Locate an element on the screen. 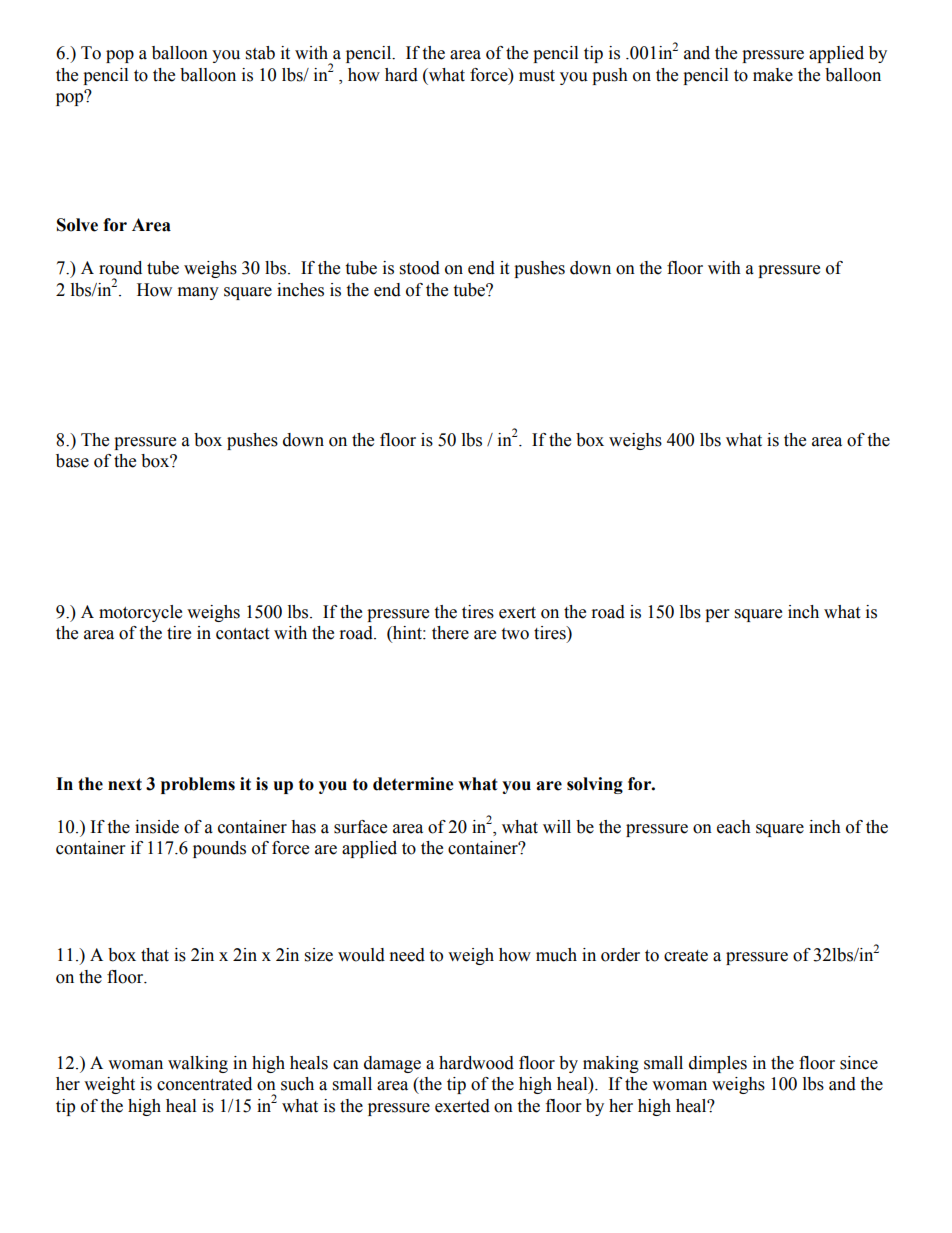  determine is located at coordinates (413, 784).
